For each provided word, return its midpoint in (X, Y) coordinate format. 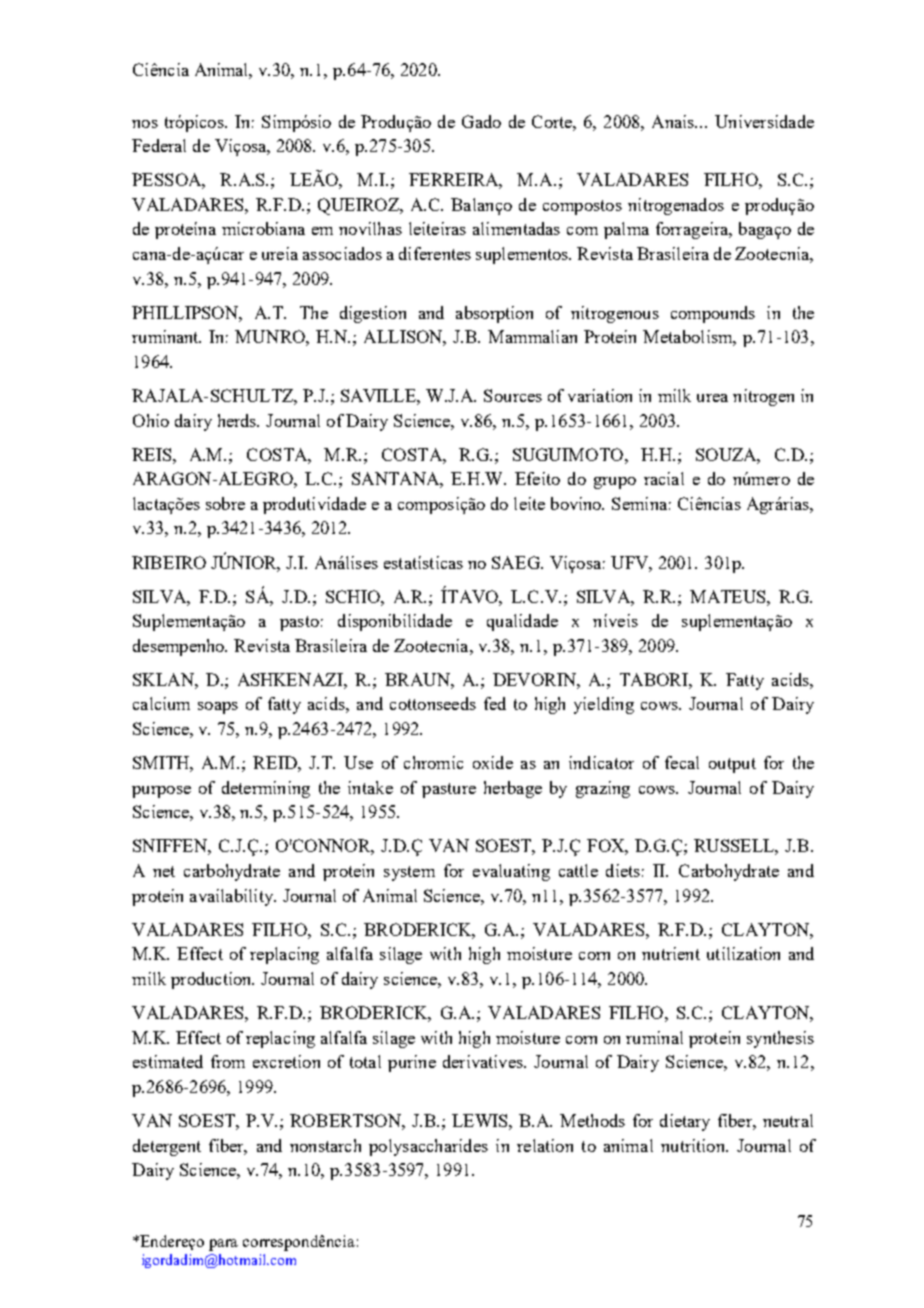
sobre (225, 503)
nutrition (694, 1145)
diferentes (435, 253)
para (223, 1245)
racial (664, 478)
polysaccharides (428, 1147)
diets (623, 870)
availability (233, 897)
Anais (674, 121)
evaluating (511, 872)
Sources (513, 395)
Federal (159, 145)
